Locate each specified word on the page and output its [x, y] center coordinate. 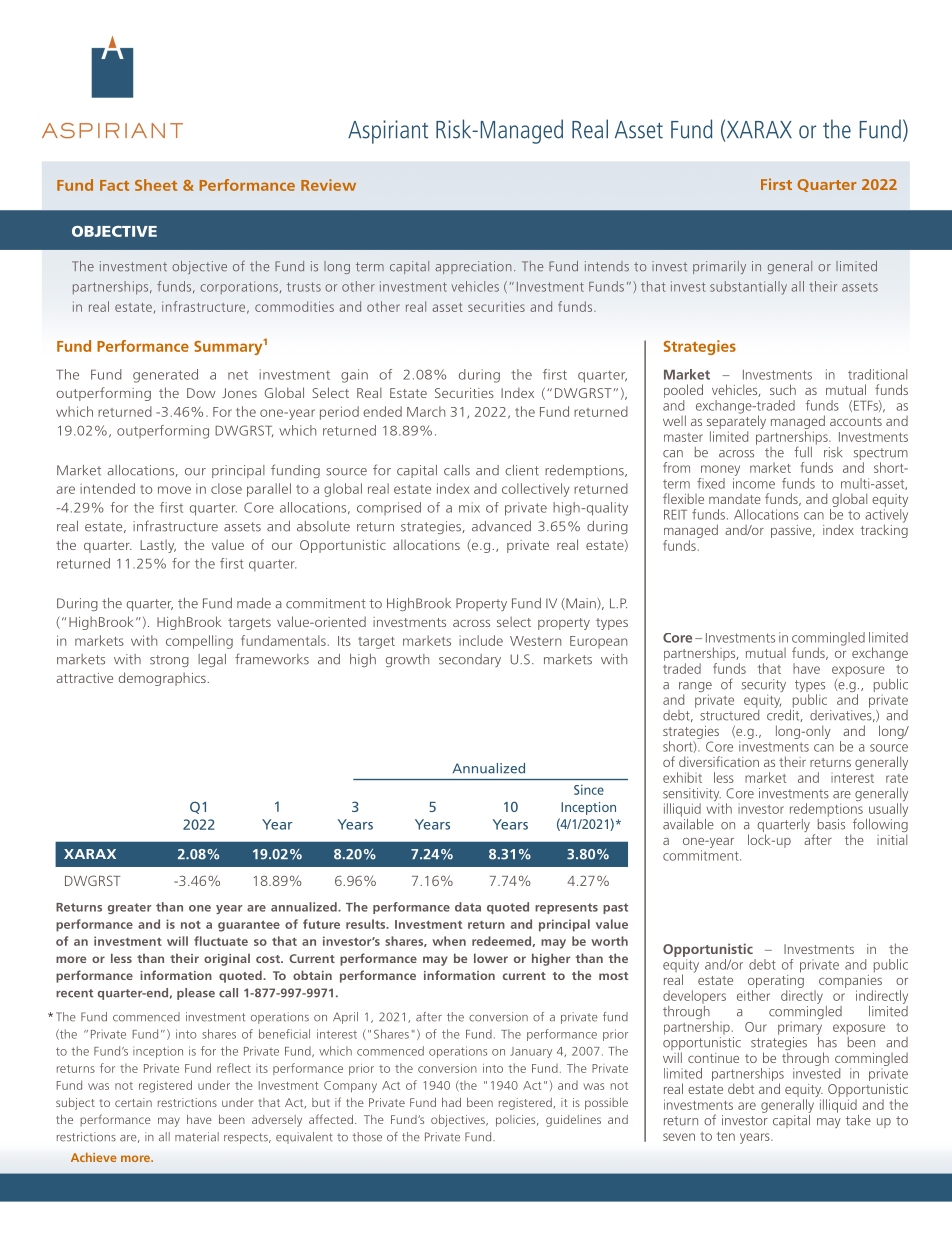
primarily [719, 267]
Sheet [156, 185]
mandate [735, 499]
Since [589, 789]
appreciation [473, 267]
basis [831, 823]
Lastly [158, 546]
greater [129, 908]
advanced [501, 526]
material [197, 1137]
